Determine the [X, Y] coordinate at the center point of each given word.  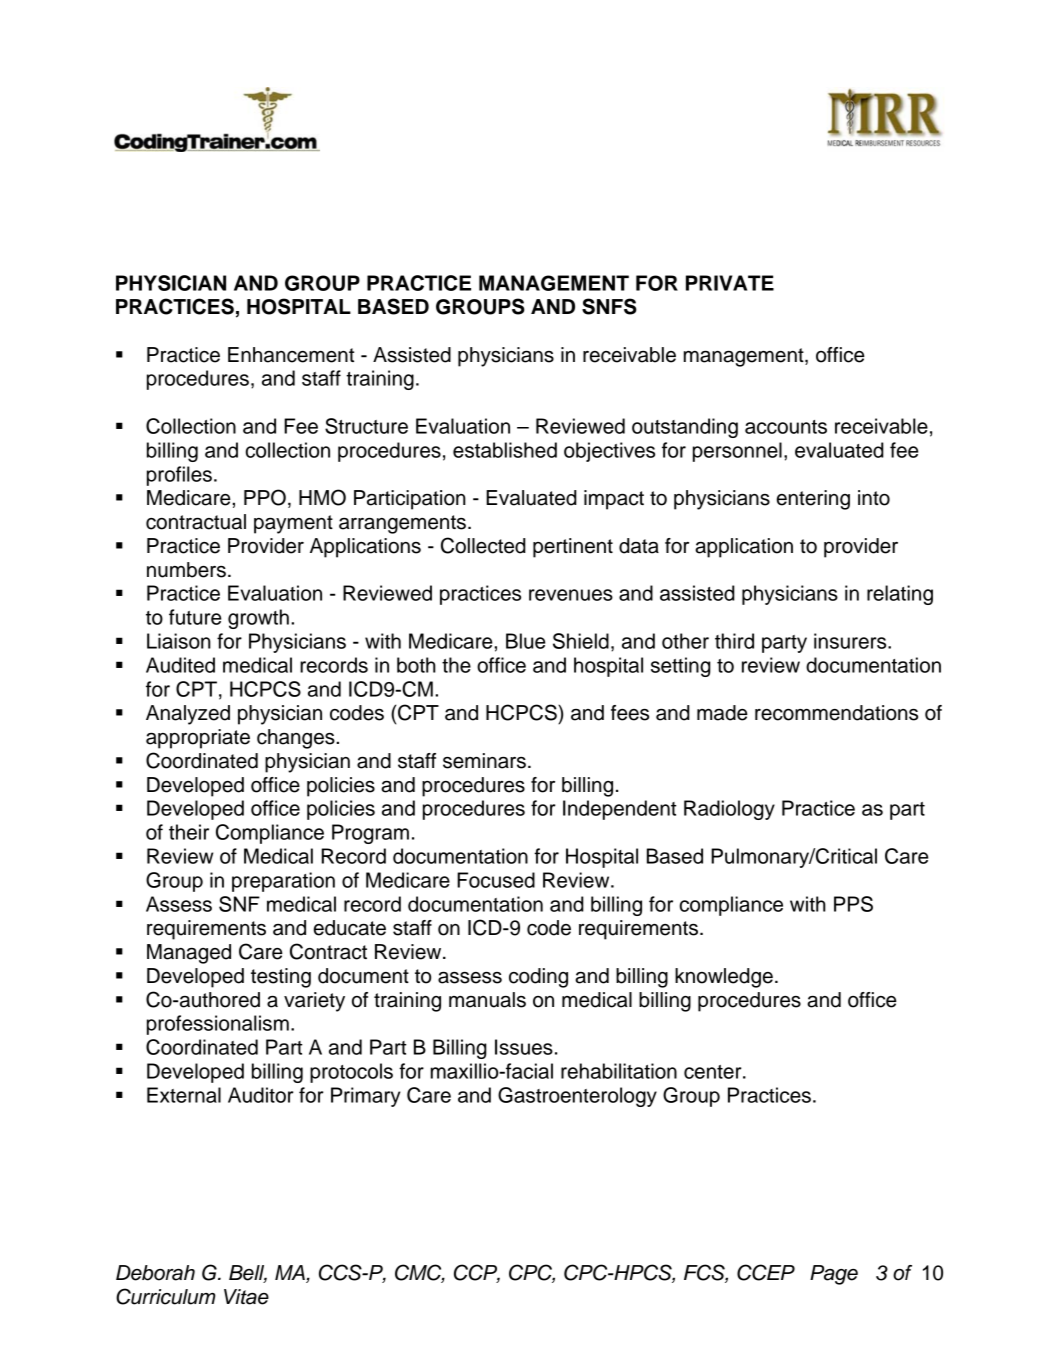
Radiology [729, 810]
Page [834, 1275]
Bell [248, 1274]
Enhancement [291, 355]
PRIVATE [730, 283]
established [505, 450]
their [189, 832]
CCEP [766, 1272]
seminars [484, 761]
